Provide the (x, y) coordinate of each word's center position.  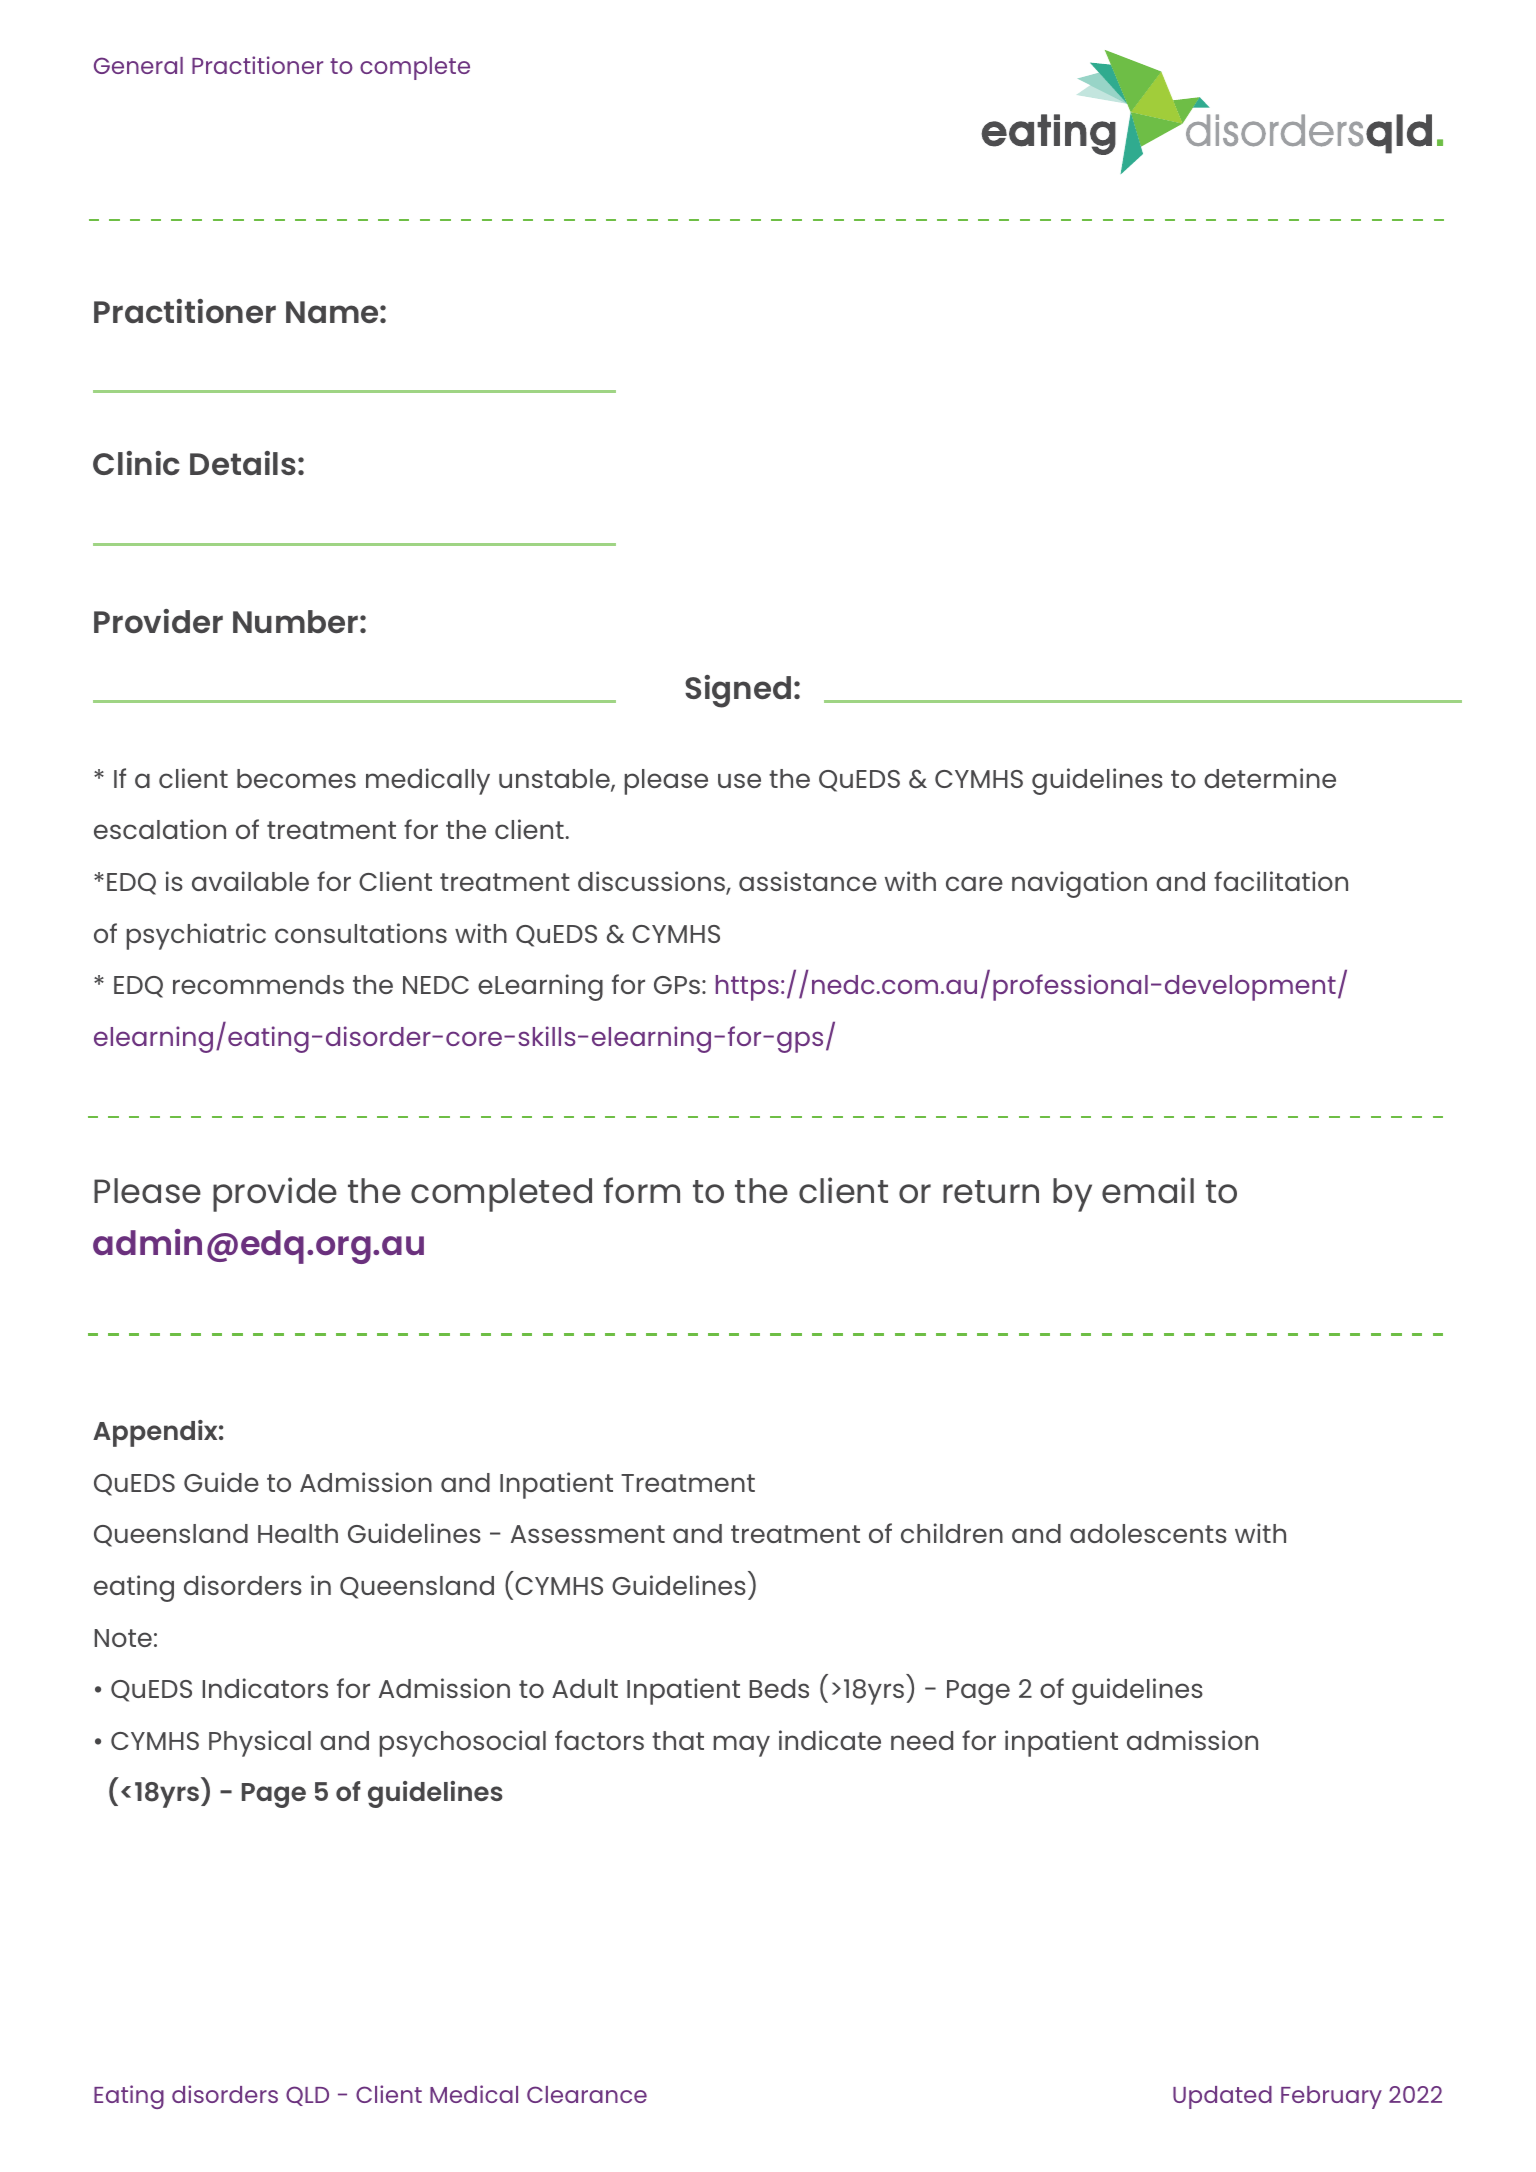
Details (243, 463)
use (739, 780)
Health (298, 1533)
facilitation (1281, 881)
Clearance (587, 2094)
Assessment (588, 1534)
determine (1270, 778)
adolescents (1148, 1533)
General (138, 65)
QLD (307, 2096)
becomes (296, 778)
